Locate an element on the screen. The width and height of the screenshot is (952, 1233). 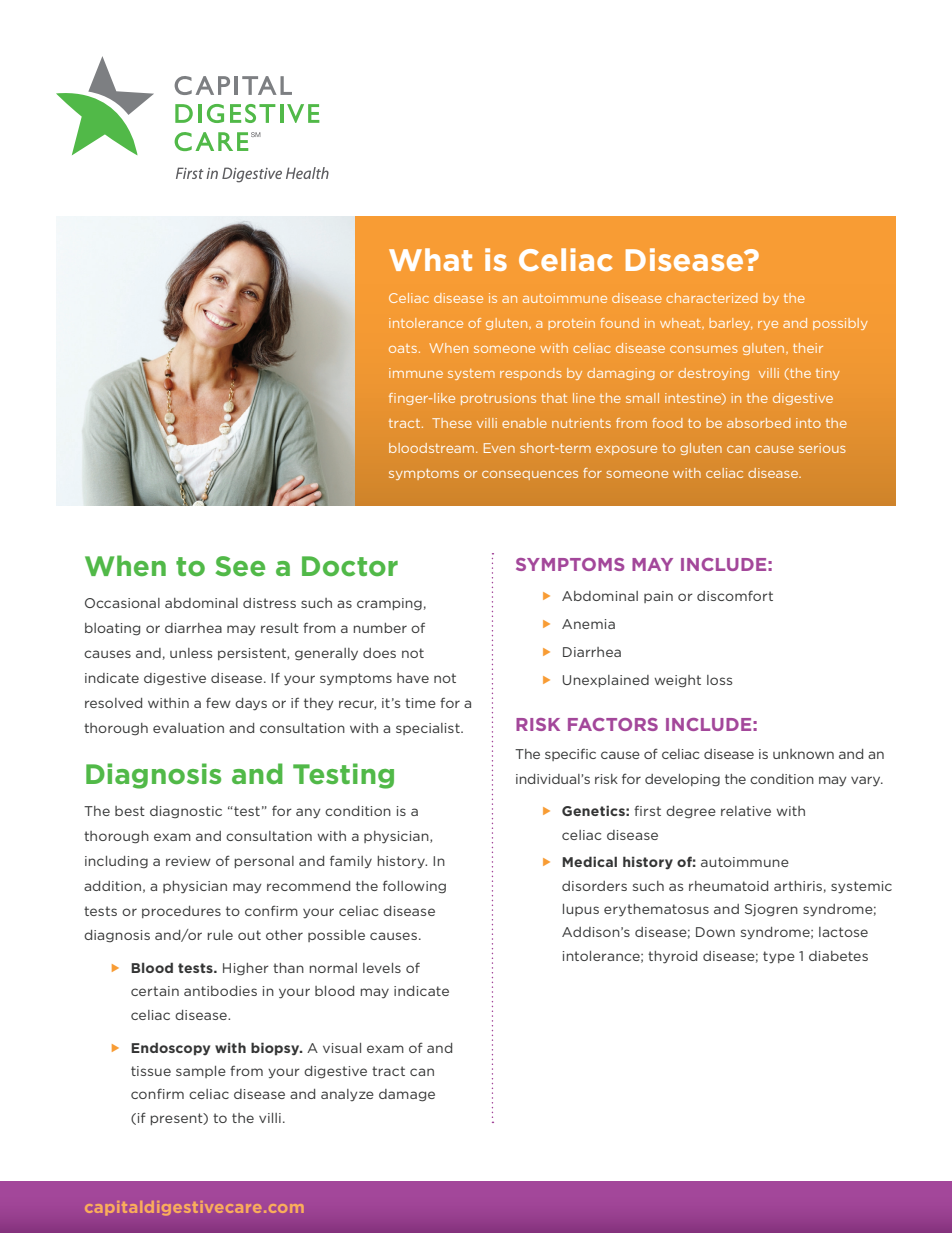
oats is located at coordinates (403, 348).
